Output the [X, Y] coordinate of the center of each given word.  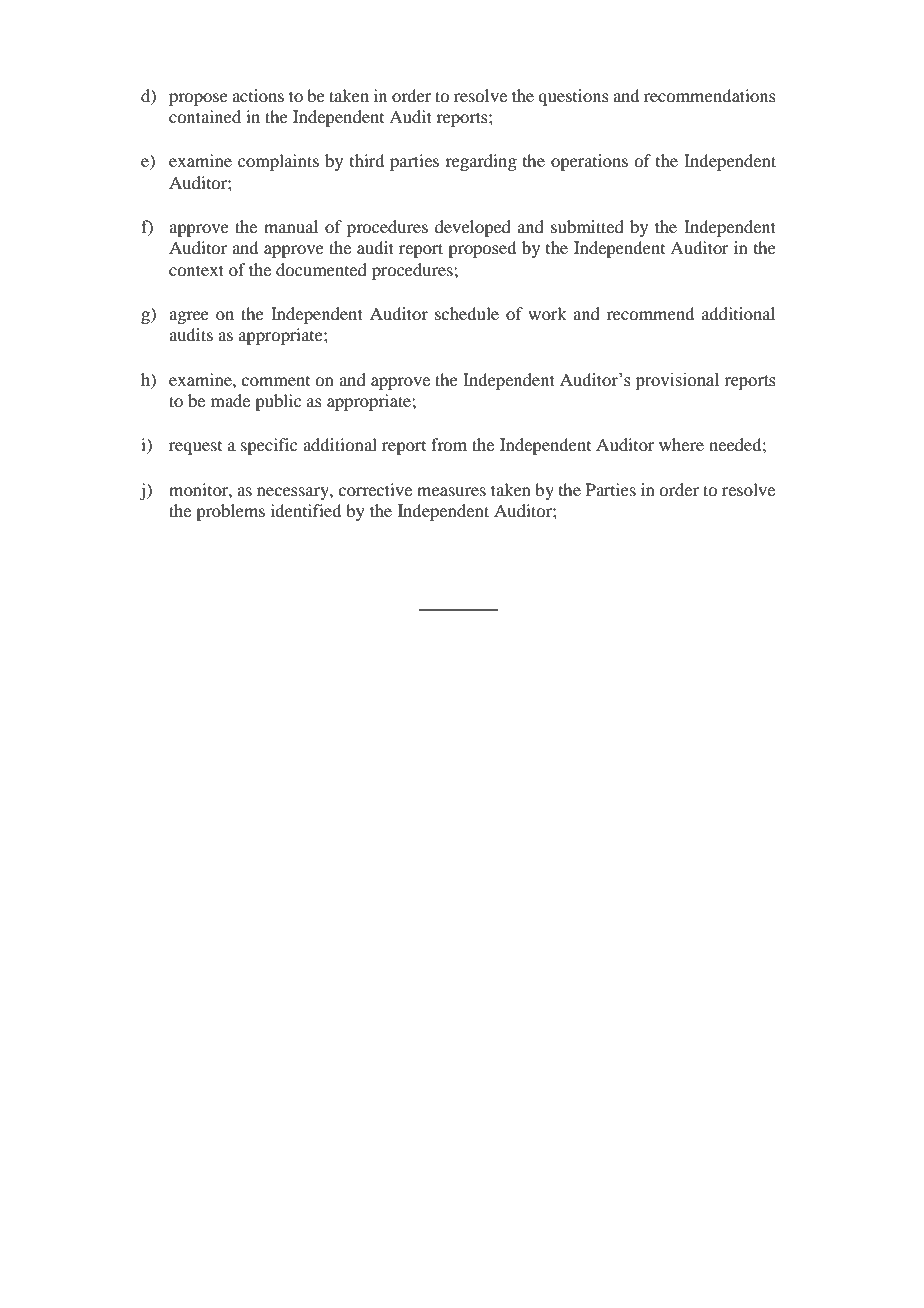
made [230, 400]
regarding [481, 162]
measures [451, 491]
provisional [677, 381]
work [547, 313]
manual [291, 226]
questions [573, 97]
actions [258, 95]
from [449, 444]
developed [473, 228]
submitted [587, 226]
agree [189, 317]
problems [230, 512]
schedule [467, 313]
